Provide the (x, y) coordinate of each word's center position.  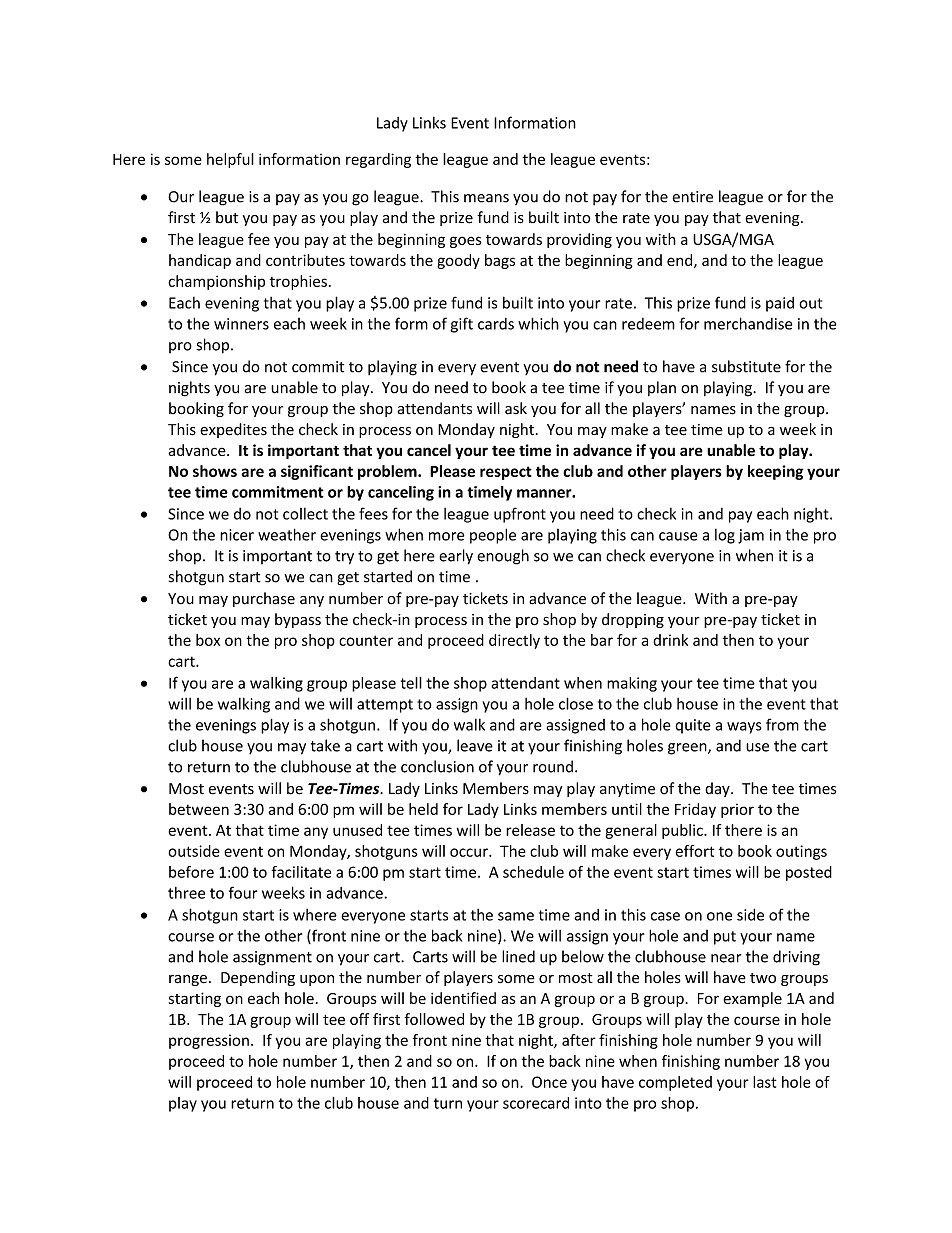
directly (514, 641)
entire (692, 197)
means (486, 198)
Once (549, 1082)
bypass (298, 620)
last (764, 1082)
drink (670, 640)
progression (209, 1041)
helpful (230, 160)
